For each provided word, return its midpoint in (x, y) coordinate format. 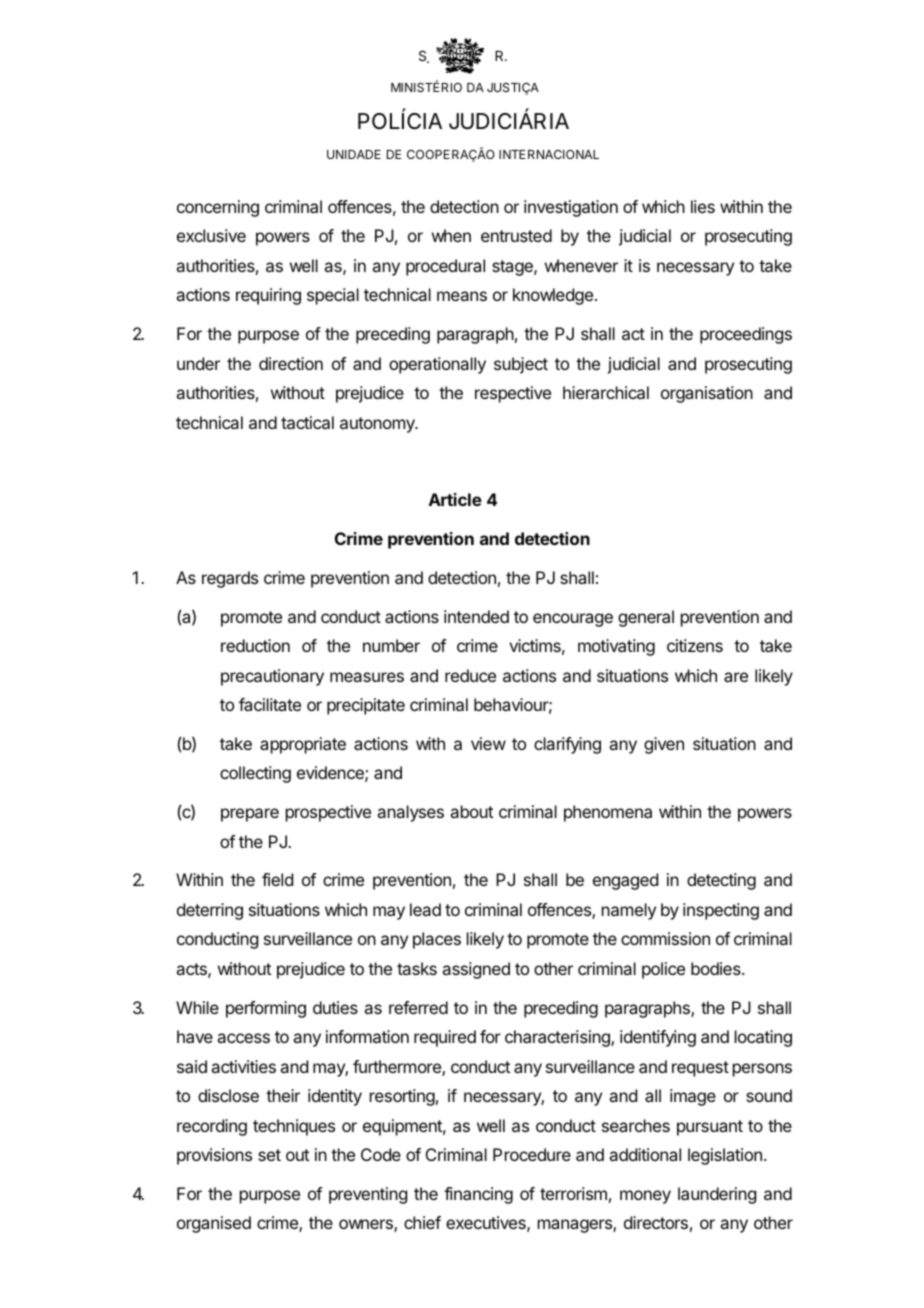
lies (703, 206)
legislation (725, 1156)
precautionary (272, 677)
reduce (470, 675)
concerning (218, 208)
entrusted (516, 235)
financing (478, 1195)
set (269, 1155)
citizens (695, 645)
